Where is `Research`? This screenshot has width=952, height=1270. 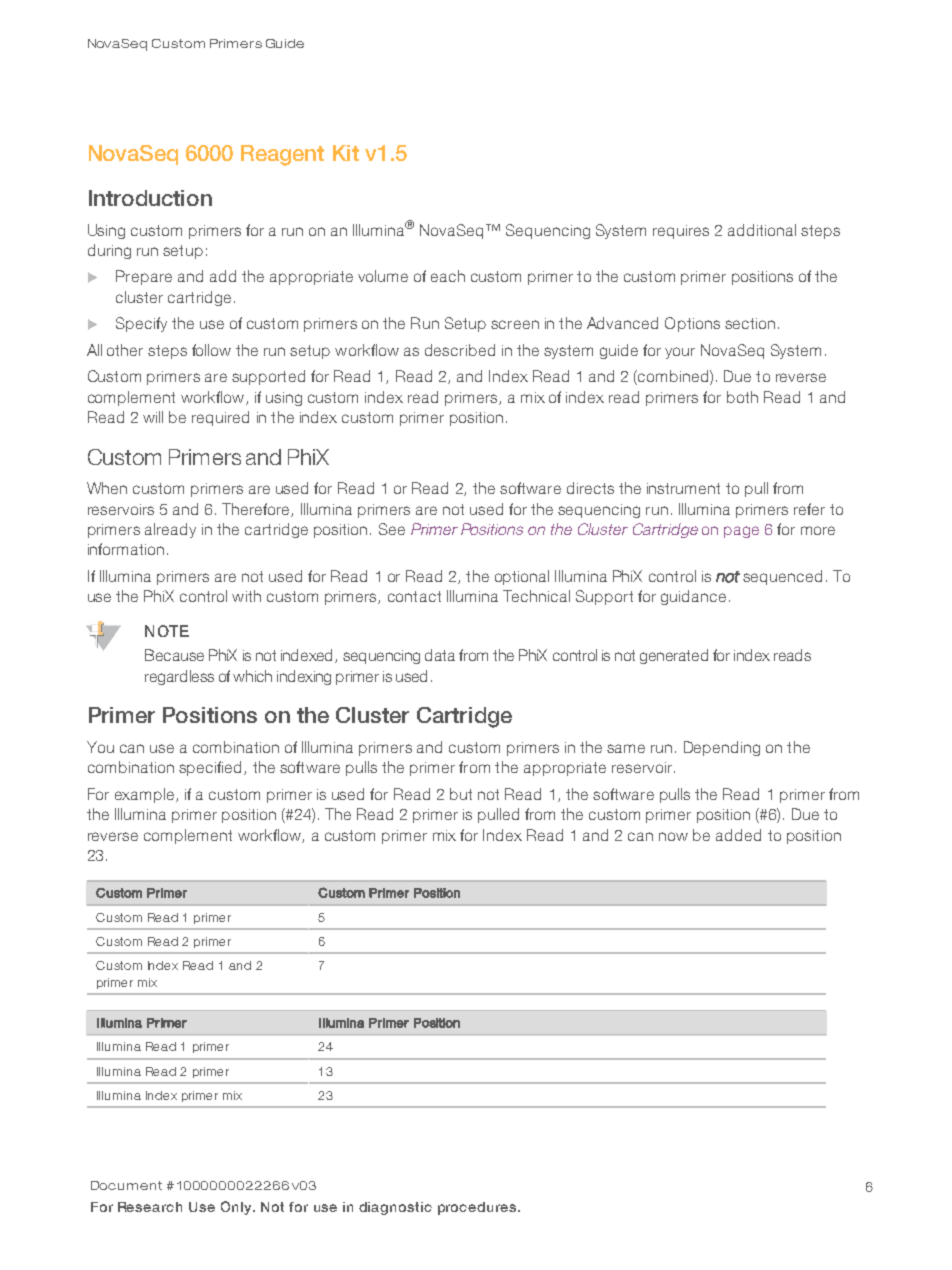
Research is located at coordinates (150, 1207).
